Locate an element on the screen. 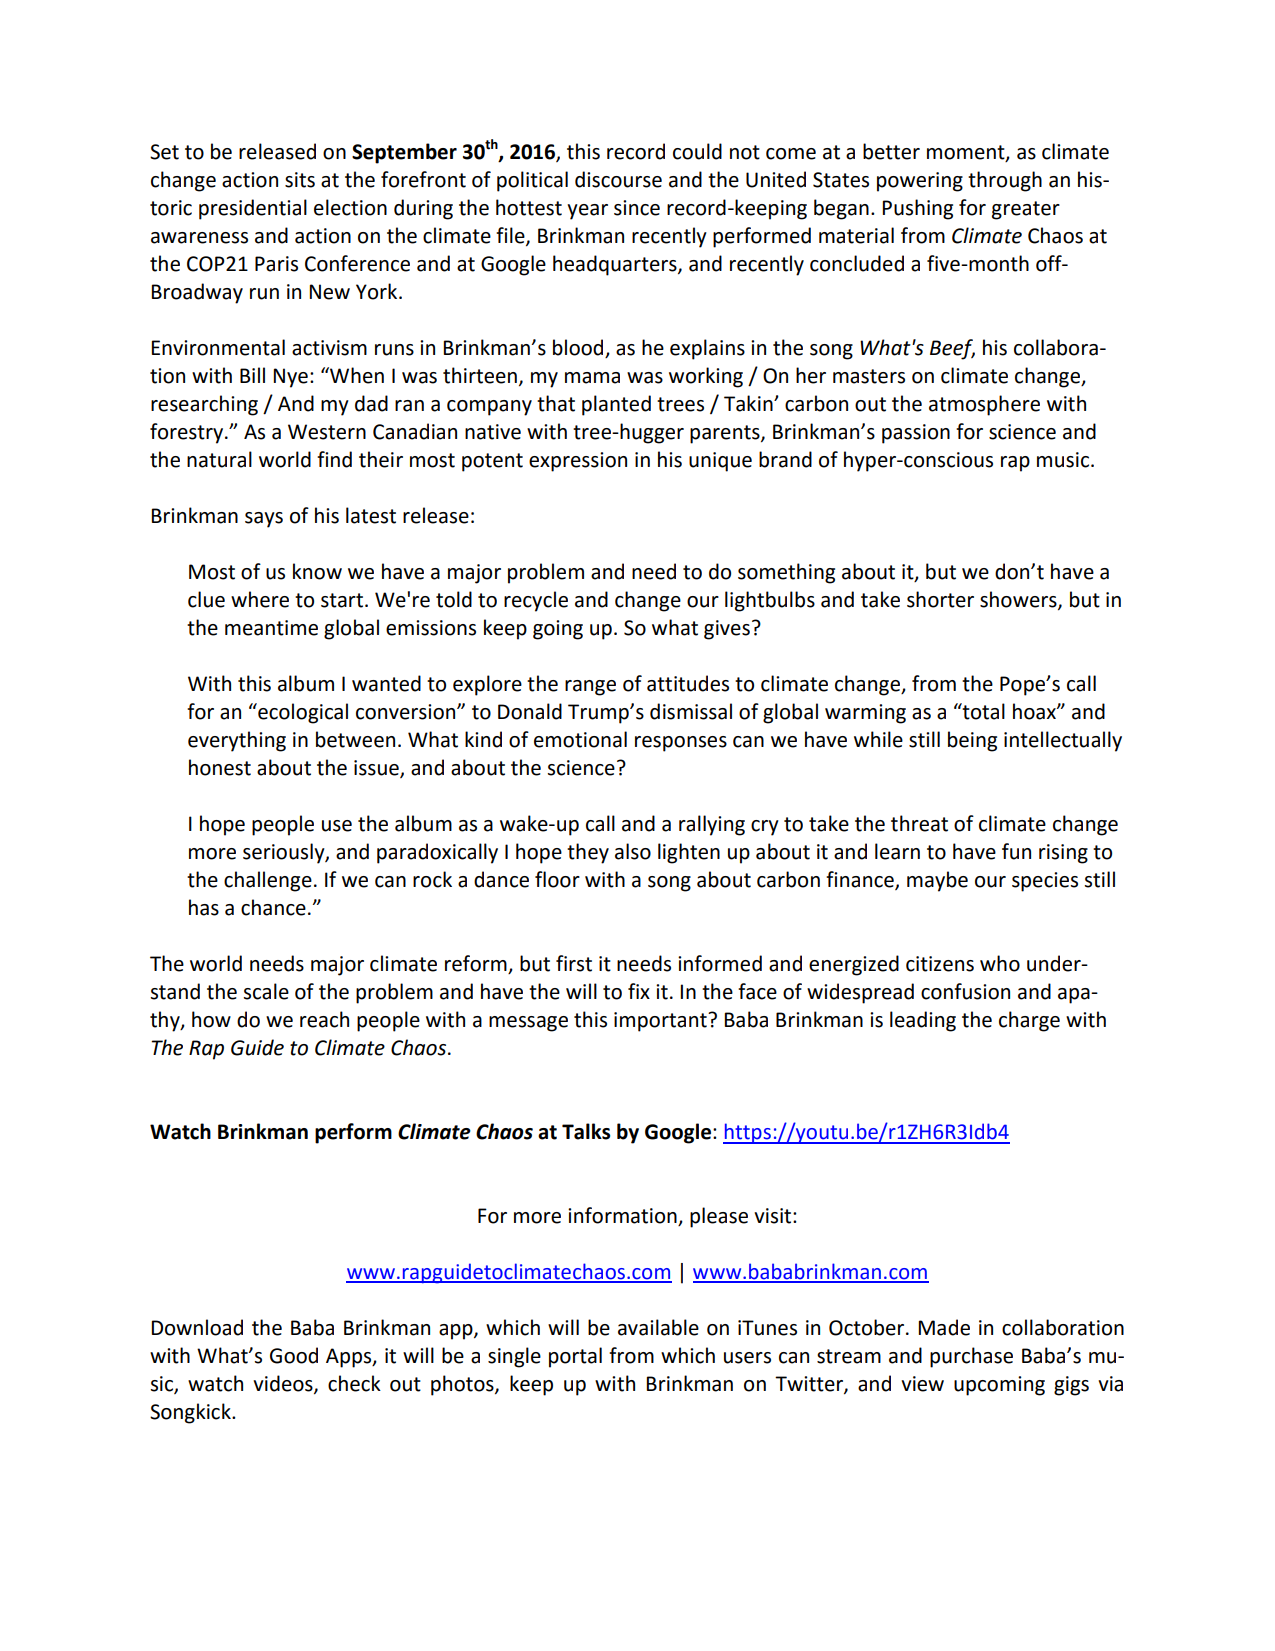  who is located at coordinates (1000, 963).
